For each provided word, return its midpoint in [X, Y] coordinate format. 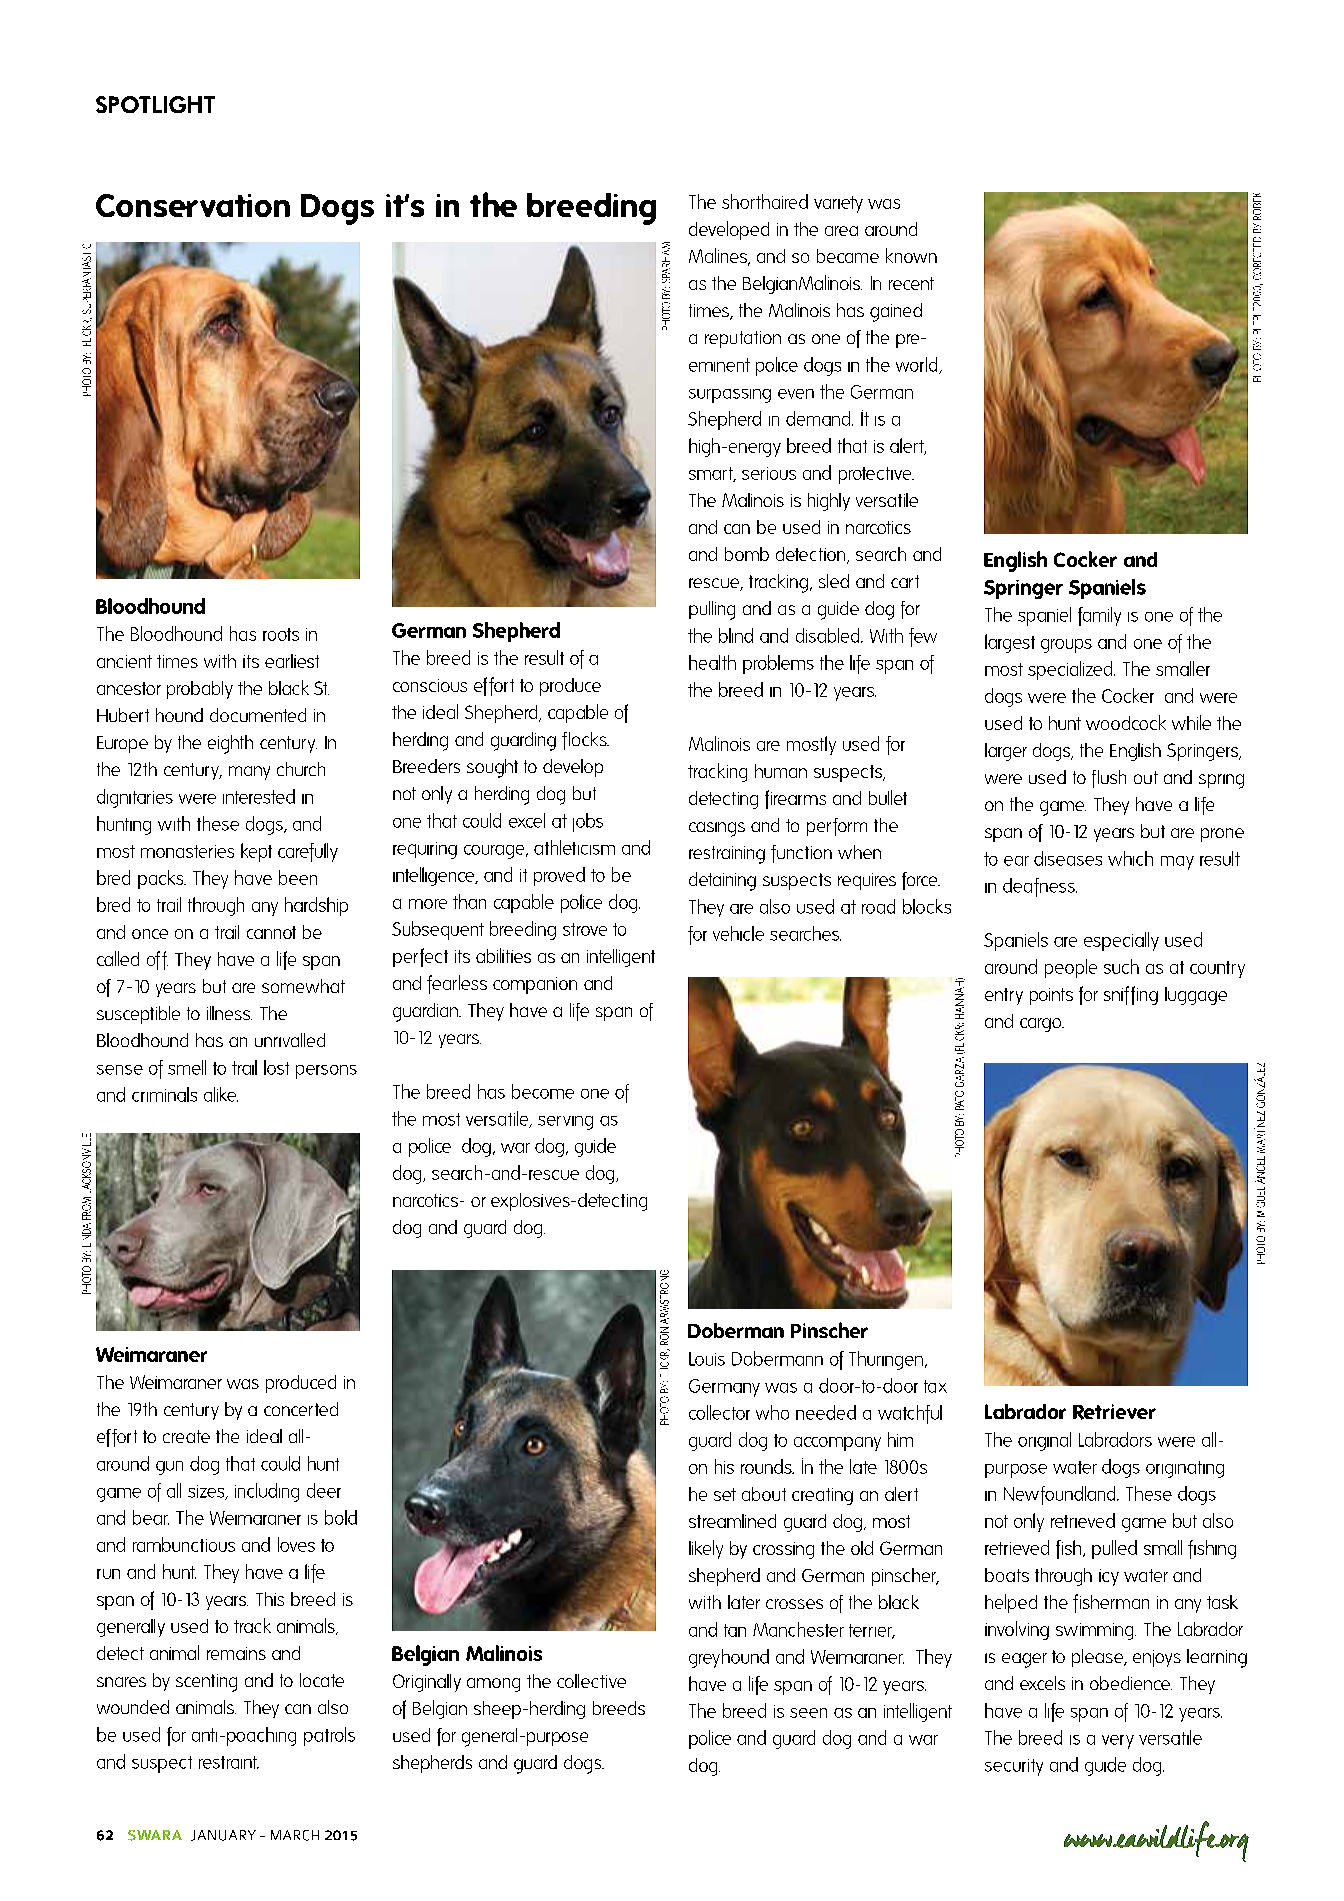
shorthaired [765, 201]
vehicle [738, 933]
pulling [712, 610]
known [911, 255]
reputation [743, 339]
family [1099, 616]
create [186, 1436]
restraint [229, 1762]
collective [591, 1681]
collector [719, 1412]
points [1051, 996]
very [1118, 1742]
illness [229, 1013]
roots [281, 634]
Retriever [1114, 1412]
